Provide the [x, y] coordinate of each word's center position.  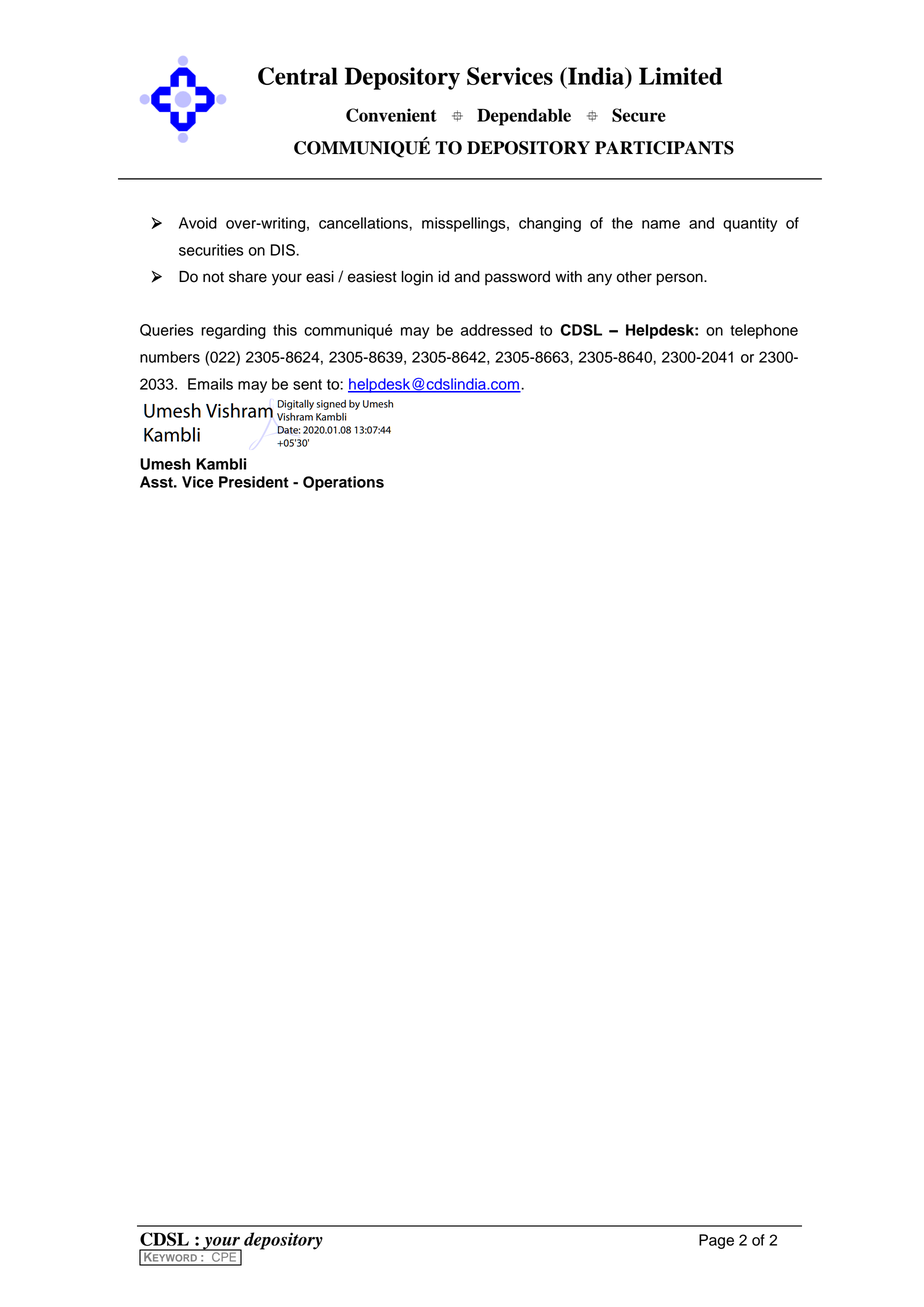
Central [298, 76]
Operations [343, 483]
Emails [210, 384]
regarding [233, 331]
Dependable [524, 117]
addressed [496, 330]
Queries [167, 330]
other [634, 277]
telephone [764, 331]
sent [307, 384]
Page [716, 1241]
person [681, 279]
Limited [681, 76]
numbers [170, 357]
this [285, 330]
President [254, 482]
